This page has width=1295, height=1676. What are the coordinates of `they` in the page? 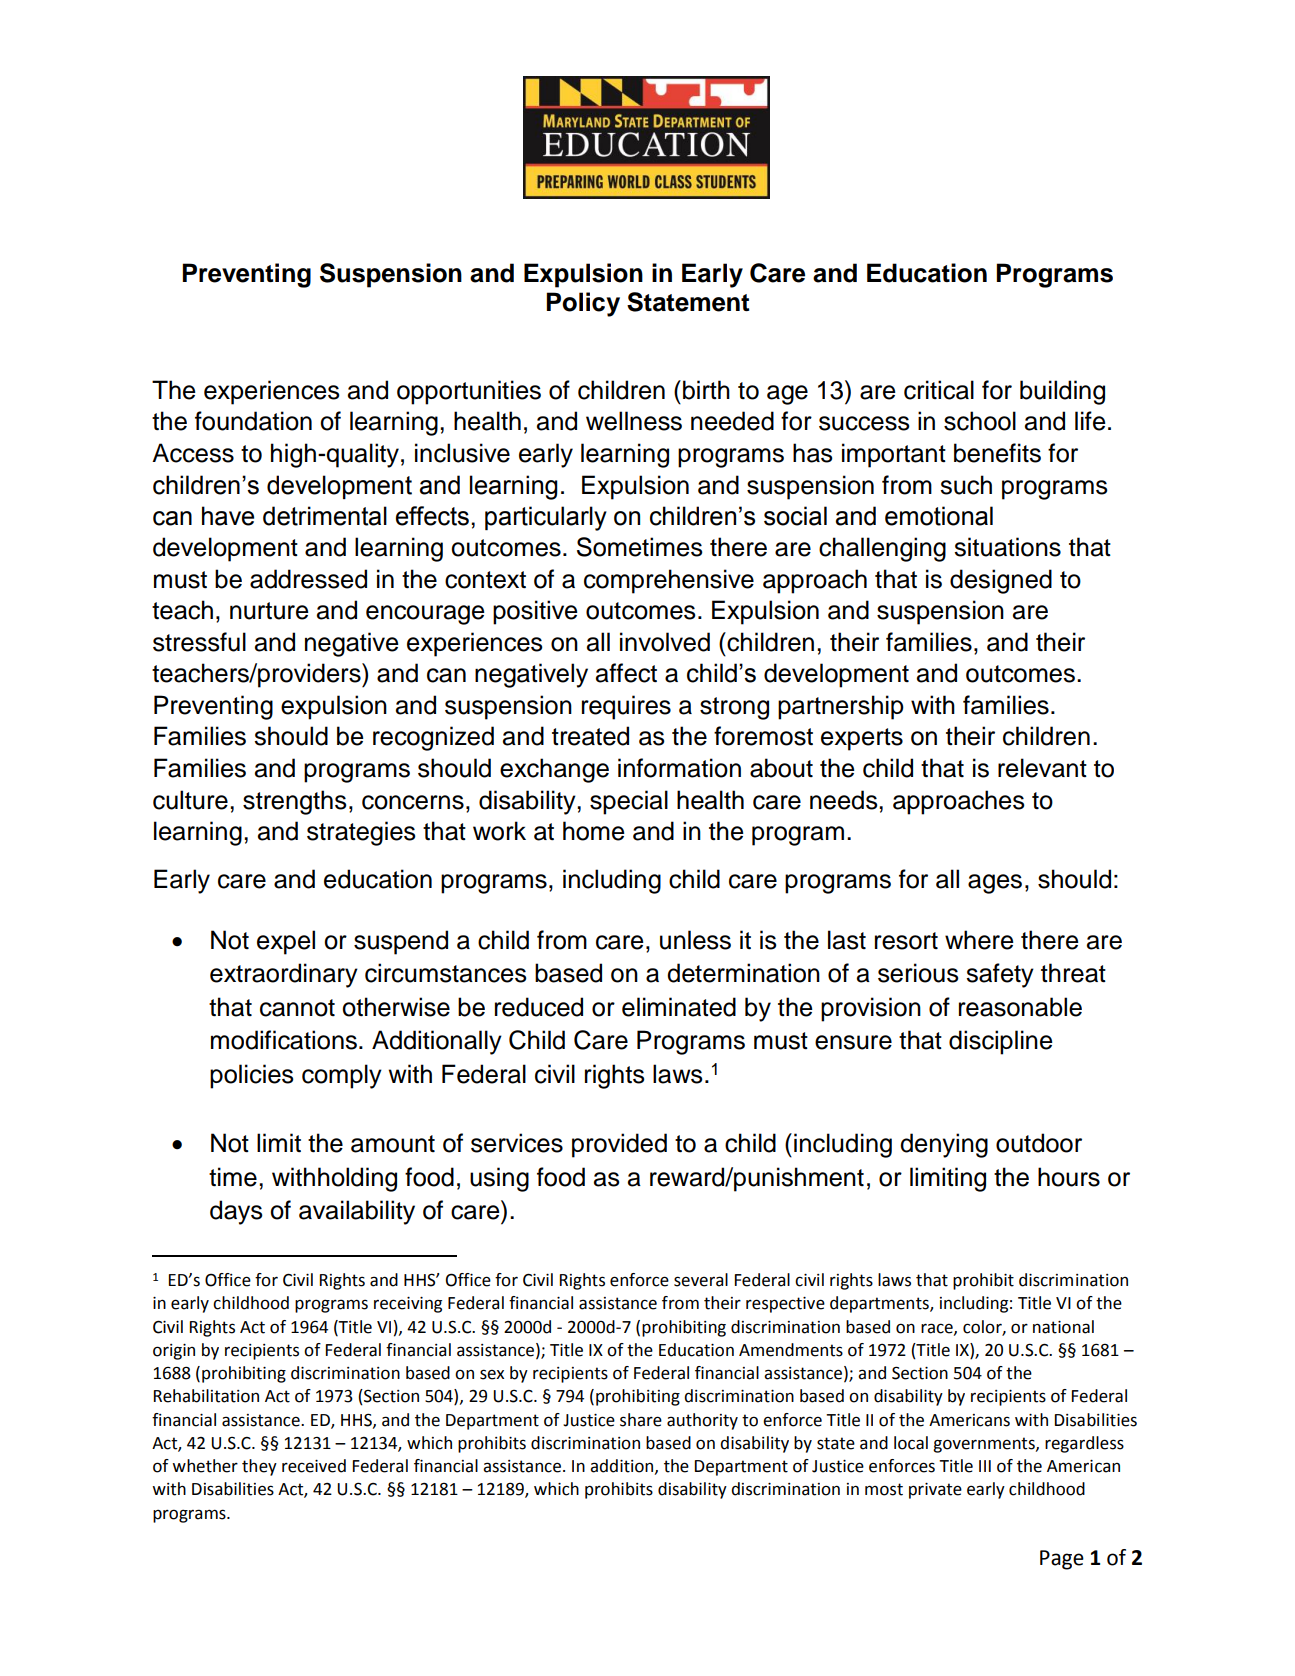 It's located at (259, 1467).
